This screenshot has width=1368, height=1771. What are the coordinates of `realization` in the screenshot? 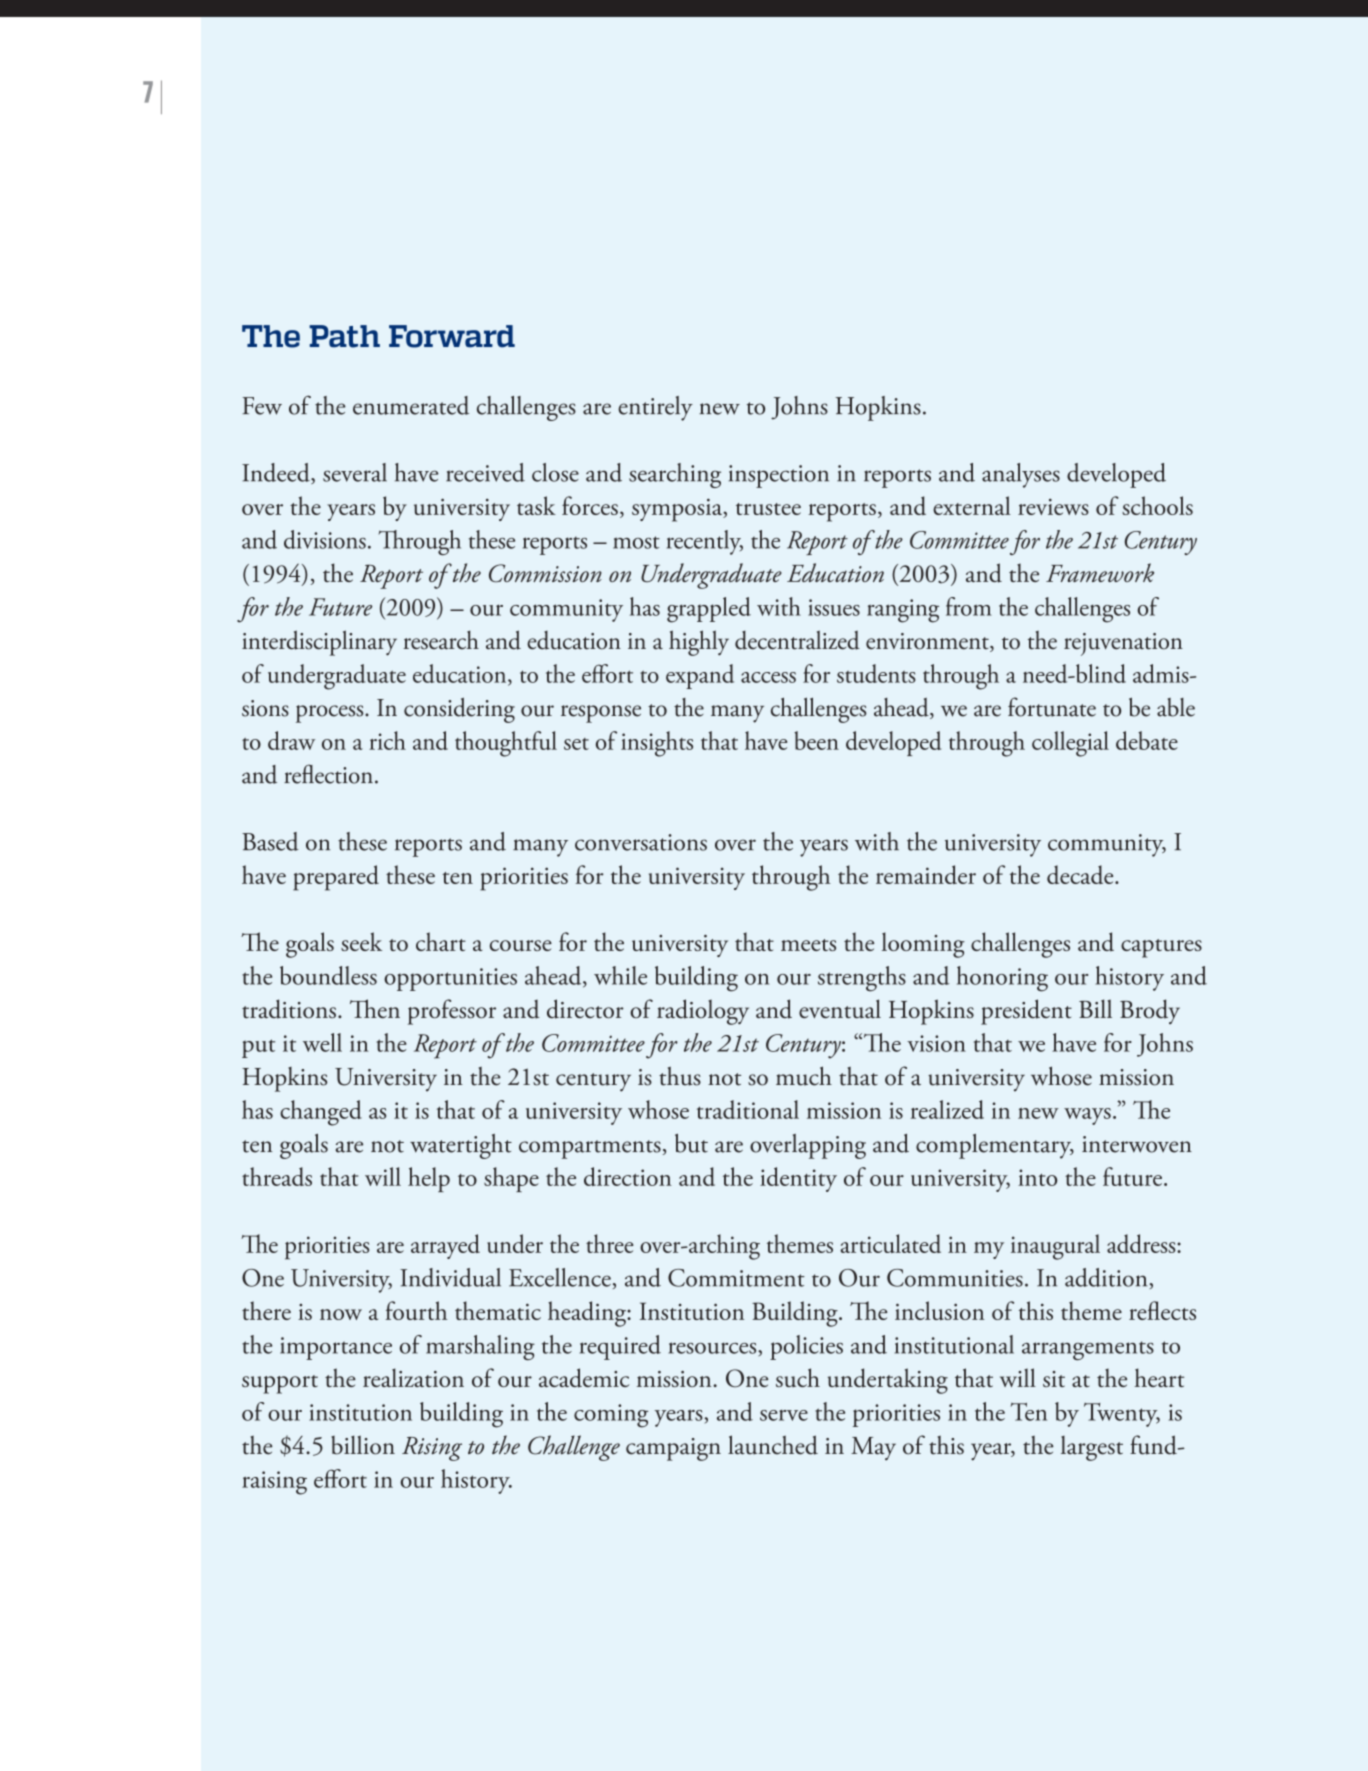 It's located at (413, 1377).
